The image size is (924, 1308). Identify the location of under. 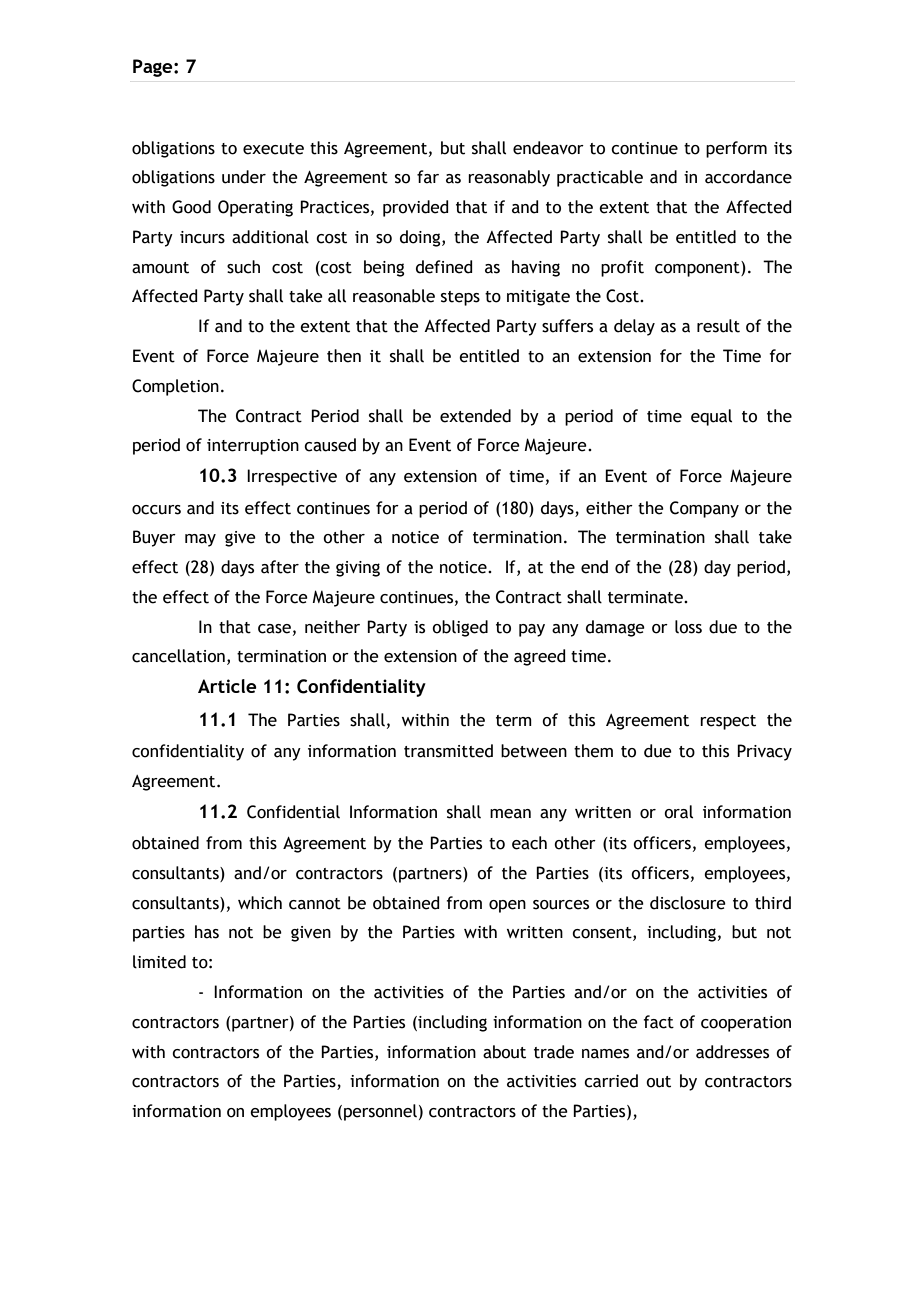
(244, 177).
